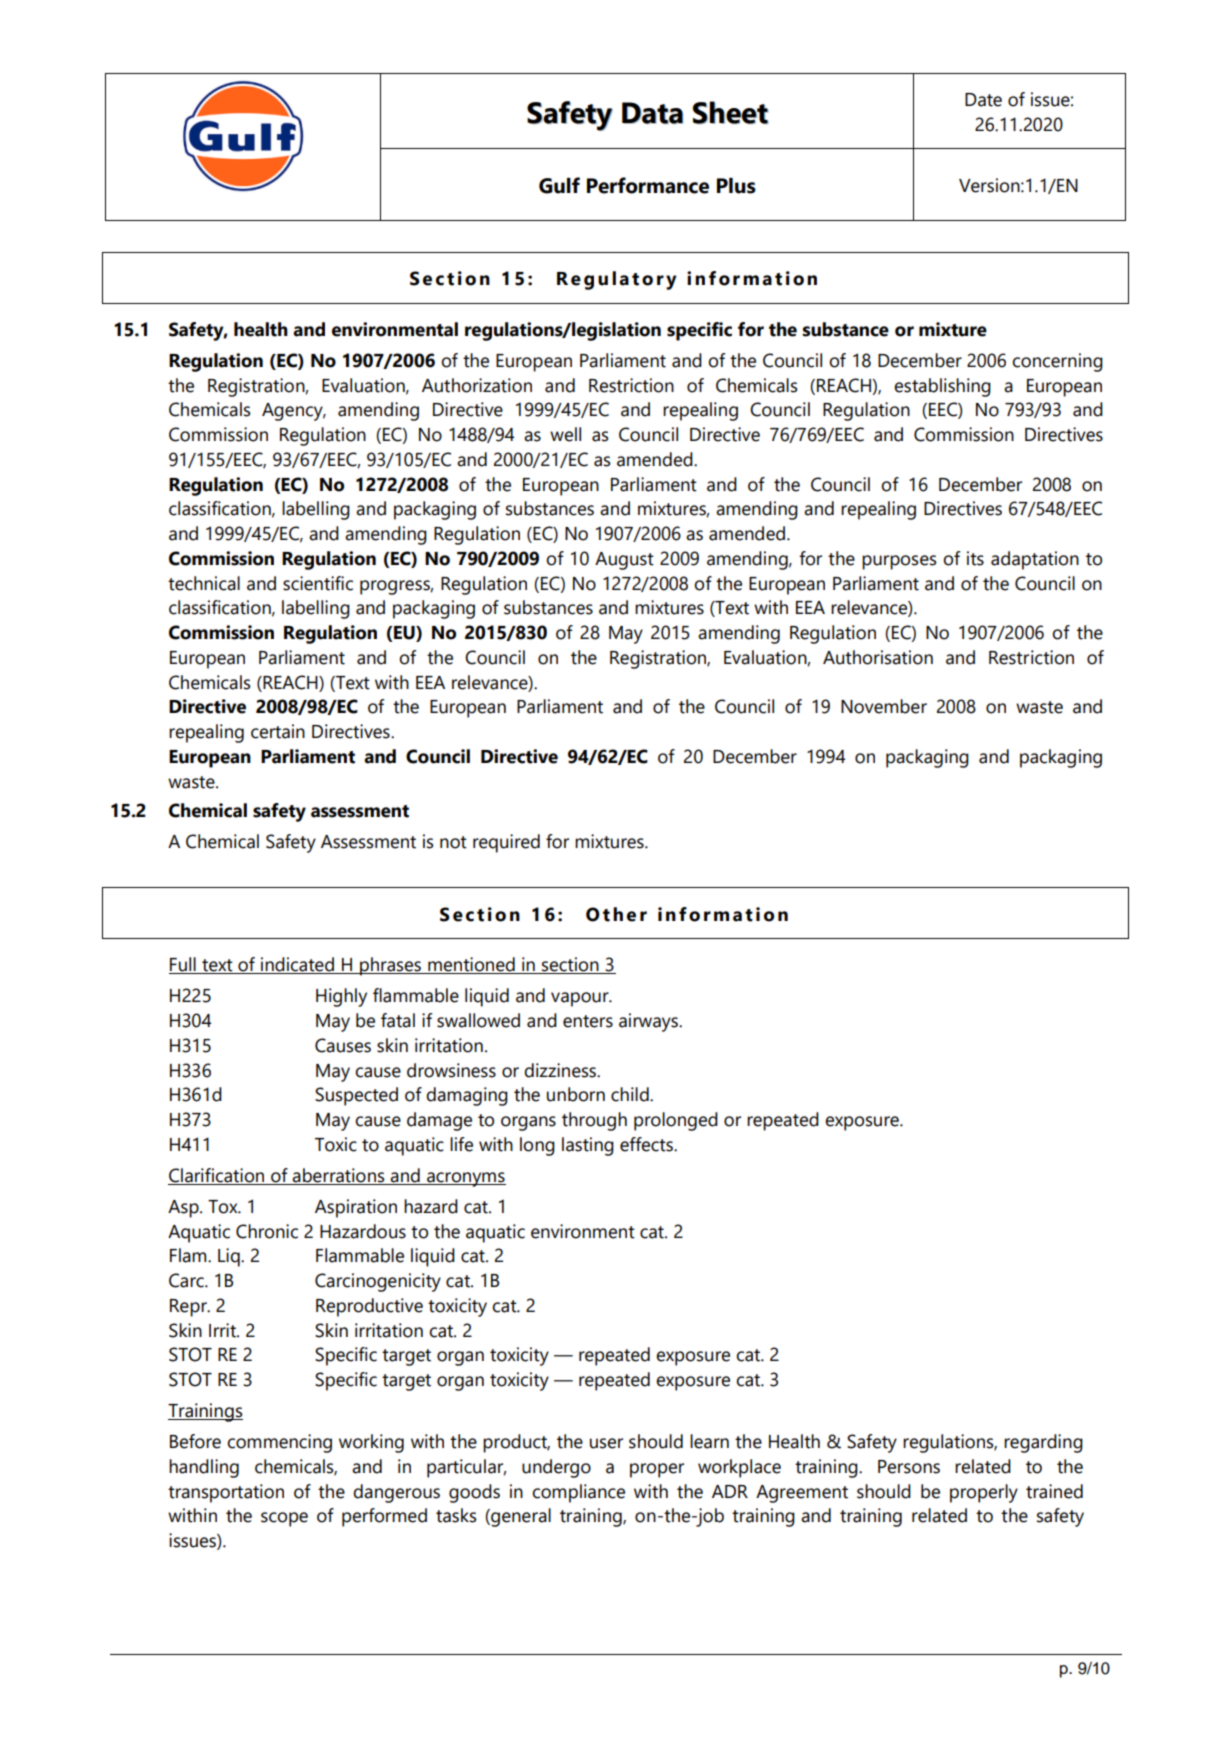  What do you see at coordinates (648, 185) in the screenshot?
I see `Performance` at bounding box center [648, 185].
